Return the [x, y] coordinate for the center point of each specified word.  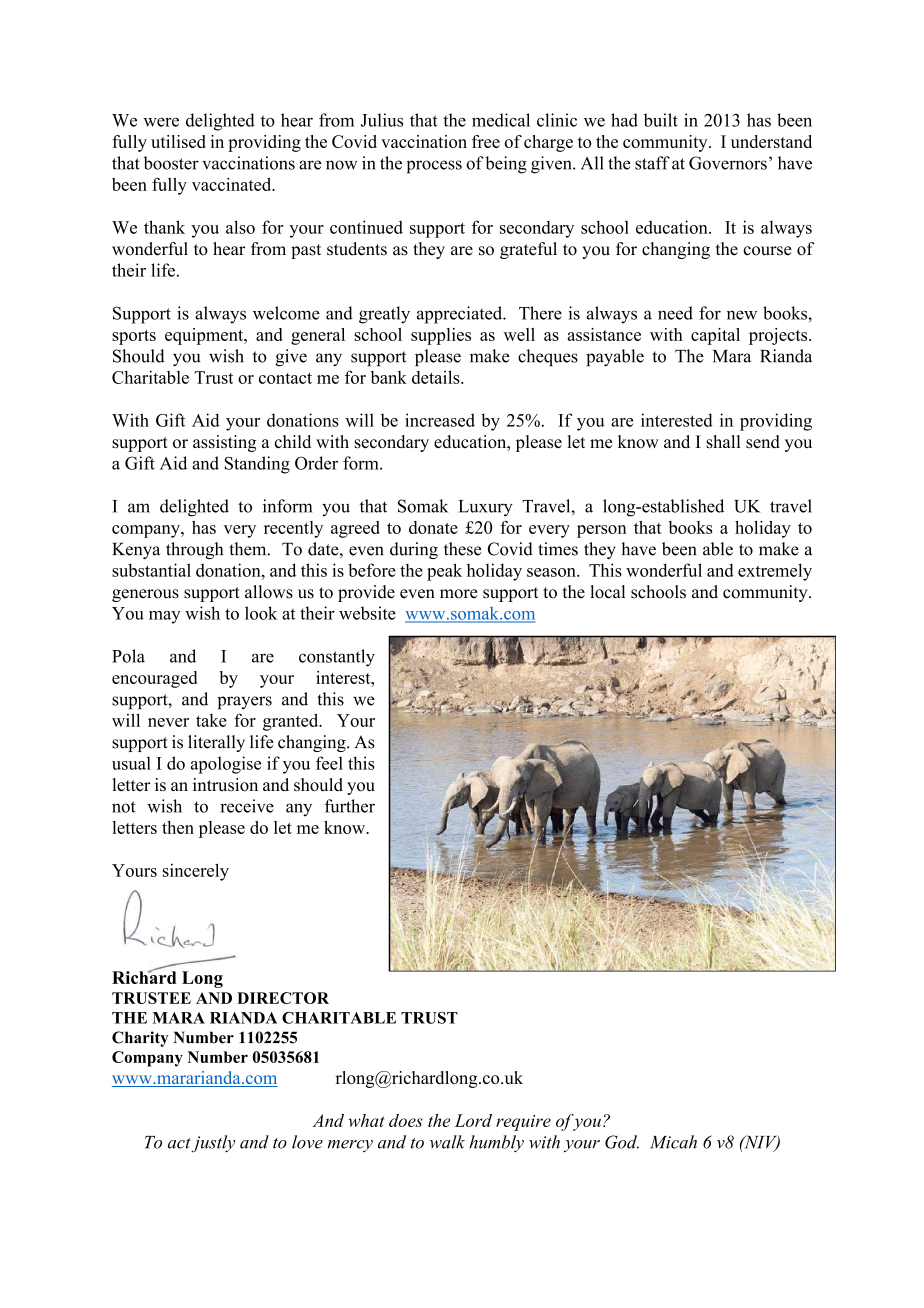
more [459, 594]
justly [213, 1143]
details [437, 377]
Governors [728, 163]
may [164, 617]
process [434, 167]
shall [723, 442]
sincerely [196, 872]
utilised [178, 141]
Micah [673, 1142]
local [607, 592]
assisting [224, 443]
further [350, 806]
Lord [473, 1120]
